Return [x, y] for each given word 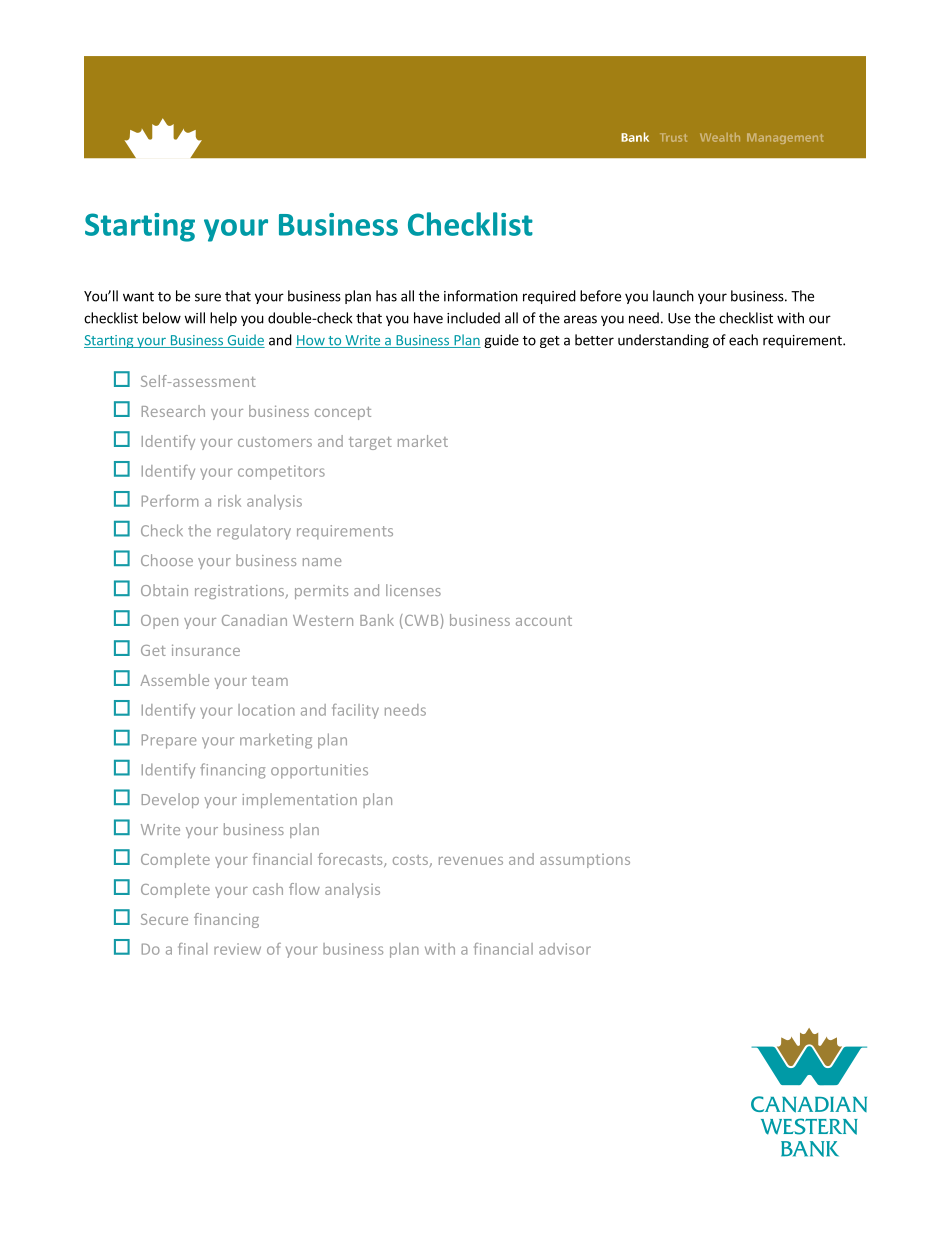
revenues [471, 861]
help [223, 319]
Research [173, 411]
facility [355, 711]
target [370, 443]
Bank [377, 620]
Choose [167, 560]
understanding [663, 341]
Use [679, 318]
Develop [170, 800]
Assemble [174, 680]
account [544, 621]
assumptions [585, 861]
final [192, 949]
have [428, 318]
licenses [413, 590]
